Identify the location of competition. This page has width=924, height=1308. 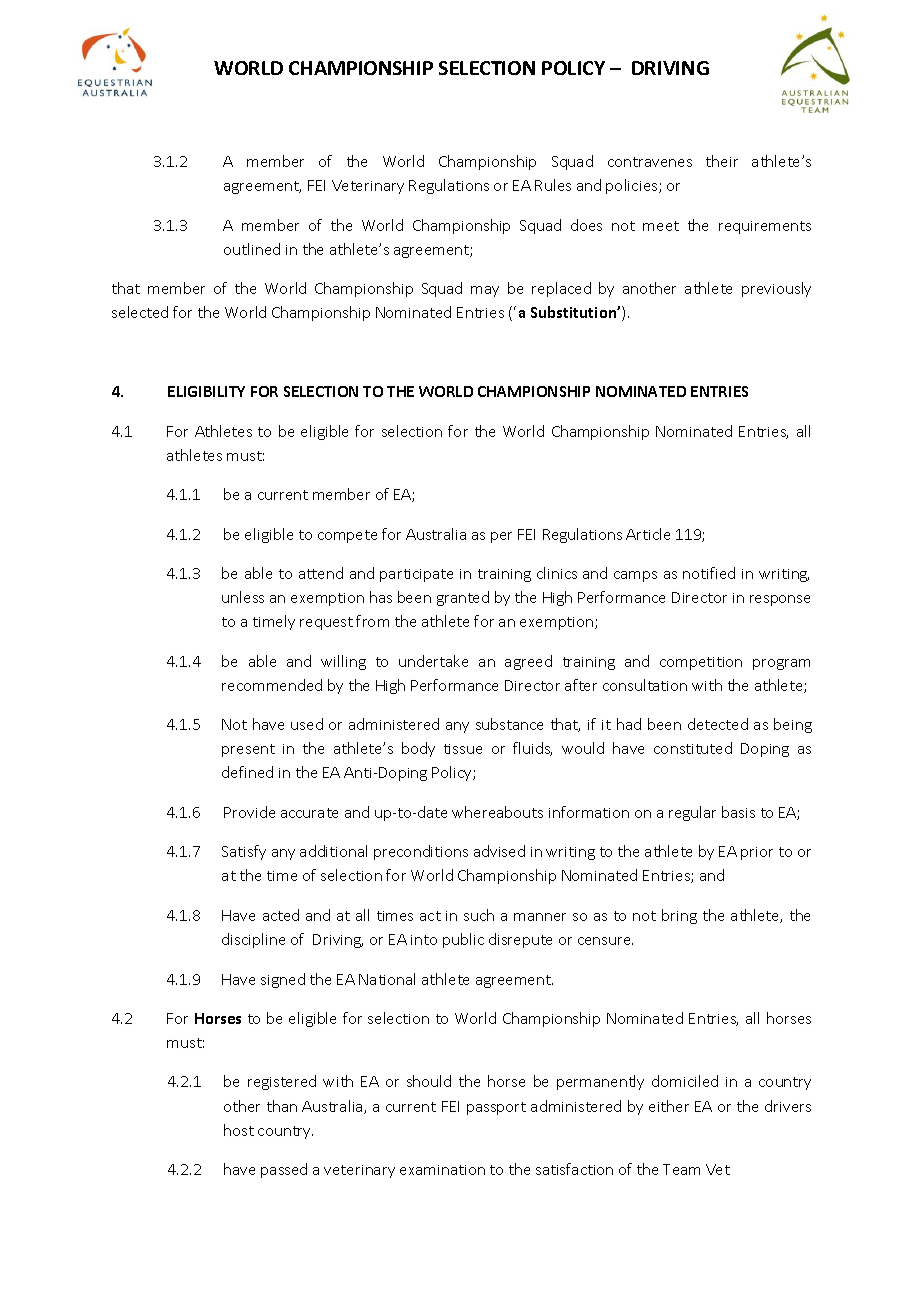
(701, 663).
